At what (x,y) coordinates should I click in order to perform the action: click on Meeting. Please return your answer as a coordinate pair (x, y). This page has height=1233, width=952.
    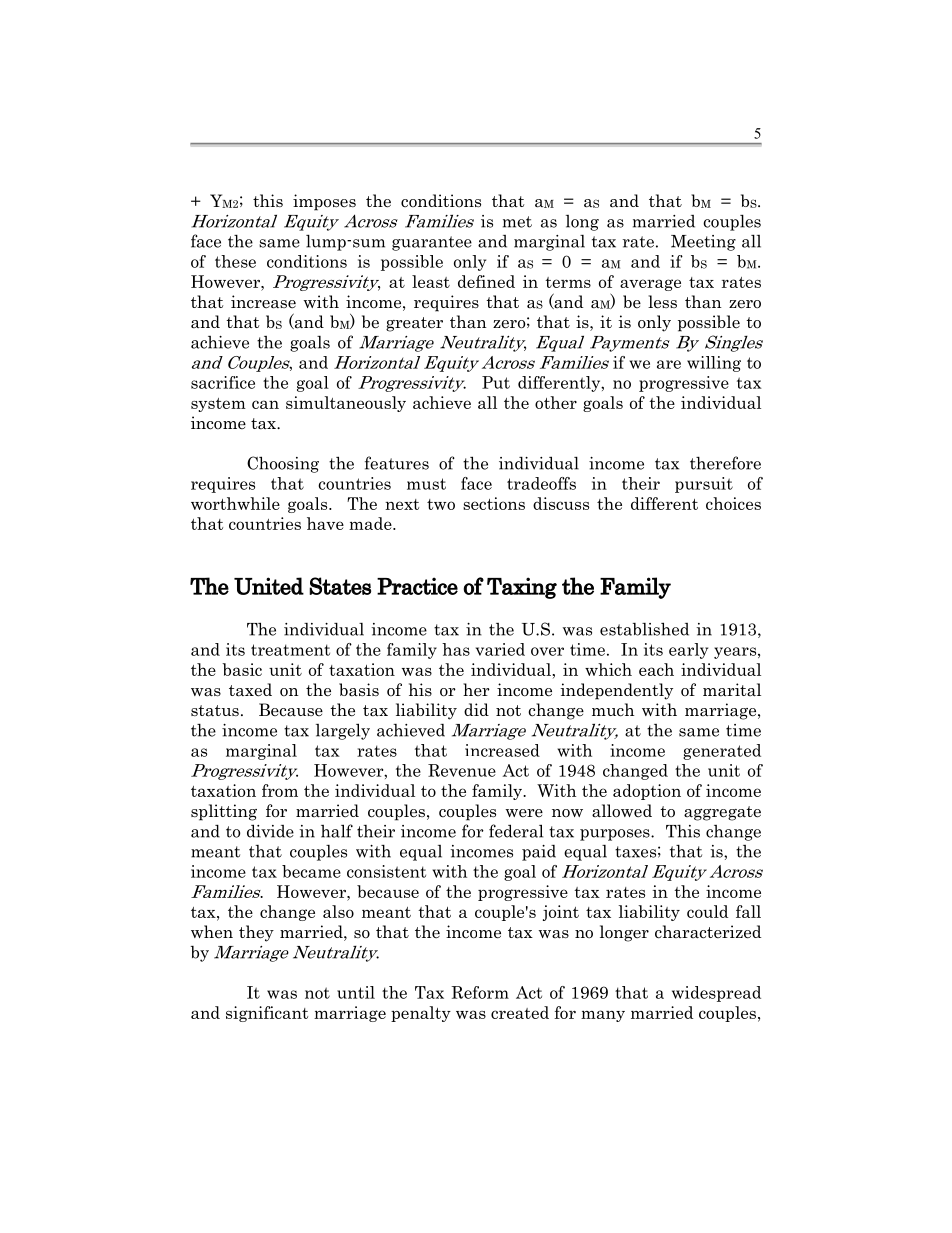
    Looking at the image, I should click on (703, 243).
